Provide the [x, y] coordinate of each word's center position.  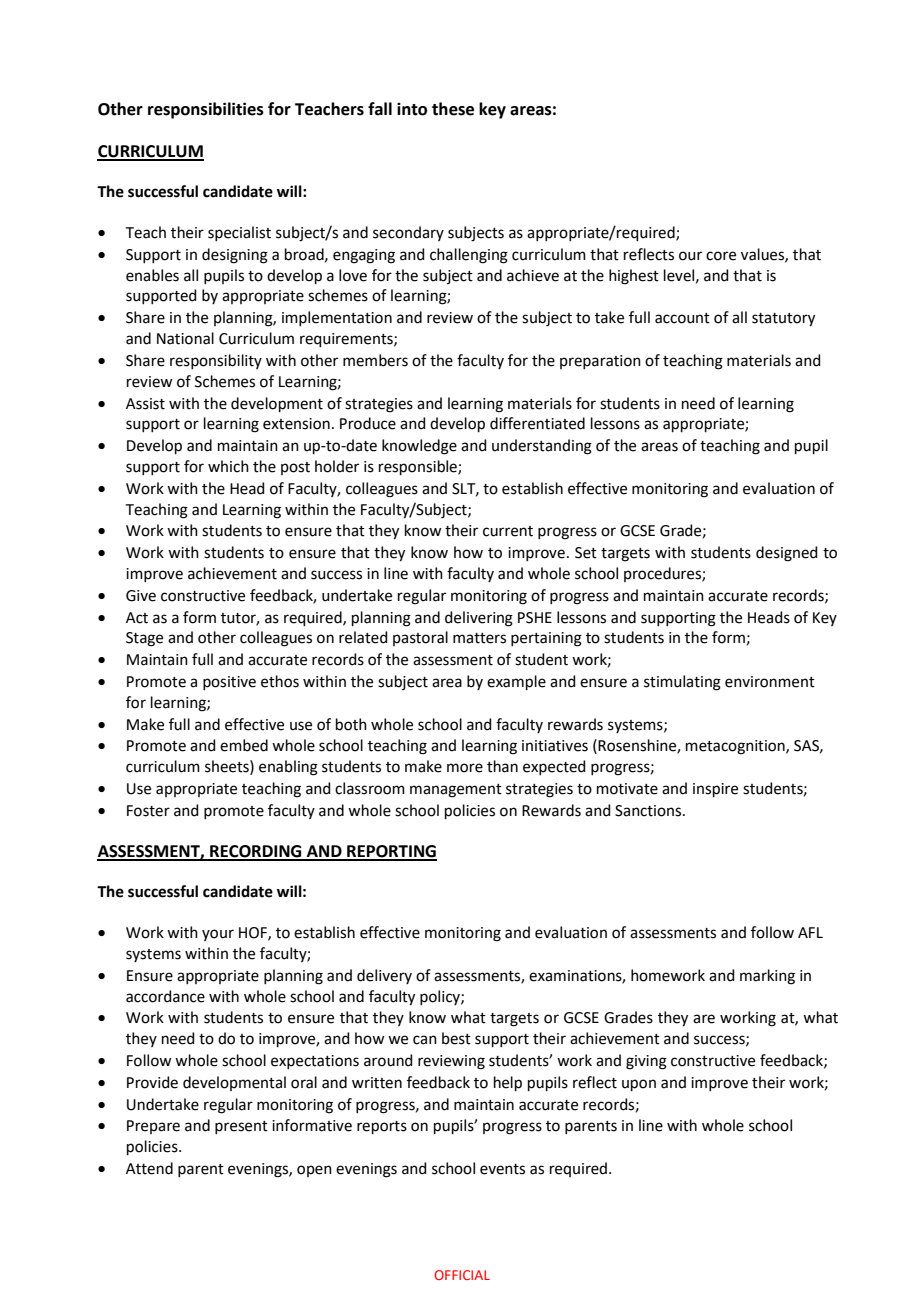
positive [229, 683]
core [721, 256]
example [516, 682]
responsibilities [206, 110]
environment [770, 682]
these [453, 109]
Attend [149, 1168]
